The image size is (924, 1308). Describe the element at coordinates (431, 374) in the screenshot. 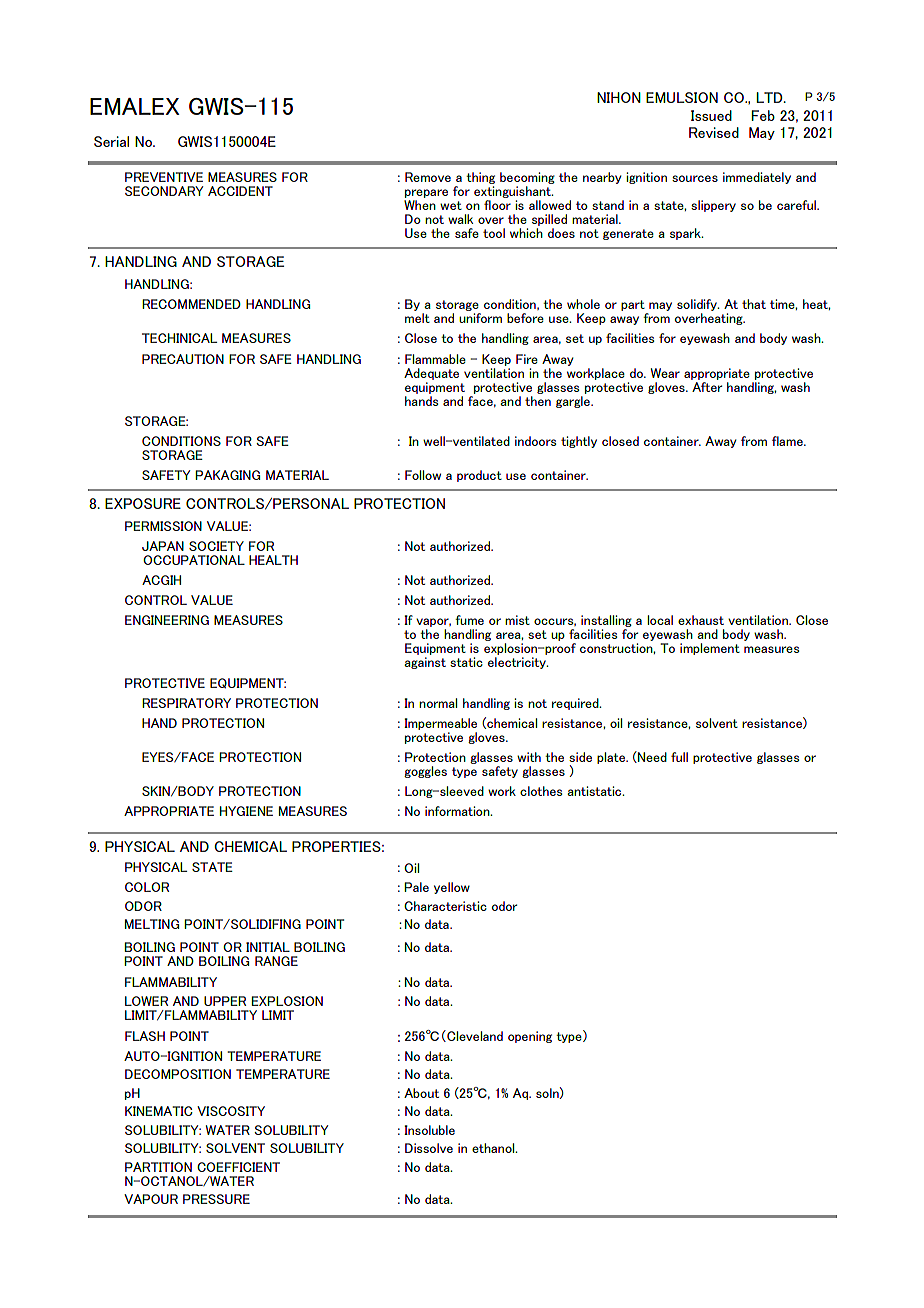

I see `Adequate` at that location.
